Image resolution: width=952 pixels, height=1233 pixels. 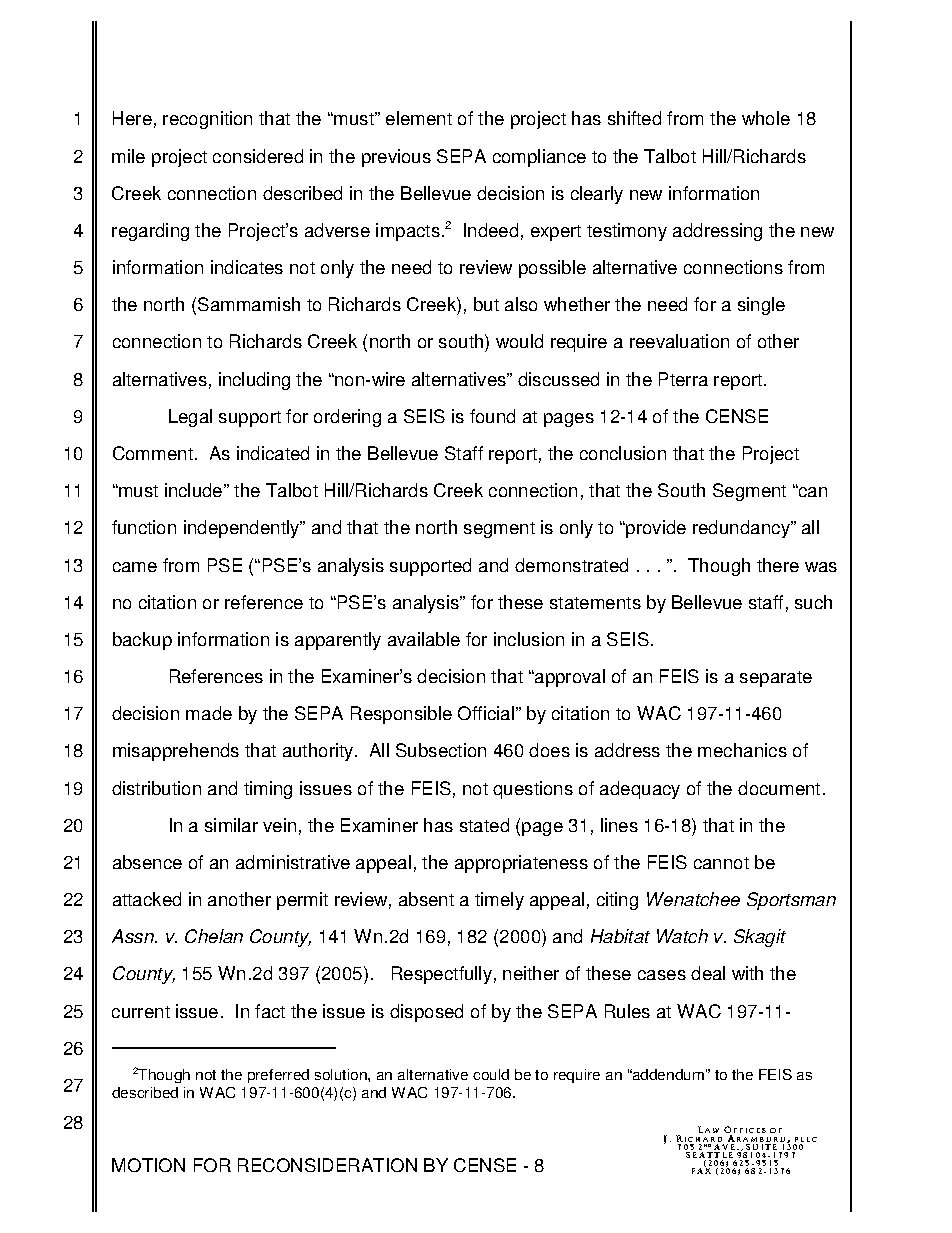 I want to click on could, so click(x=491, y=1074).
